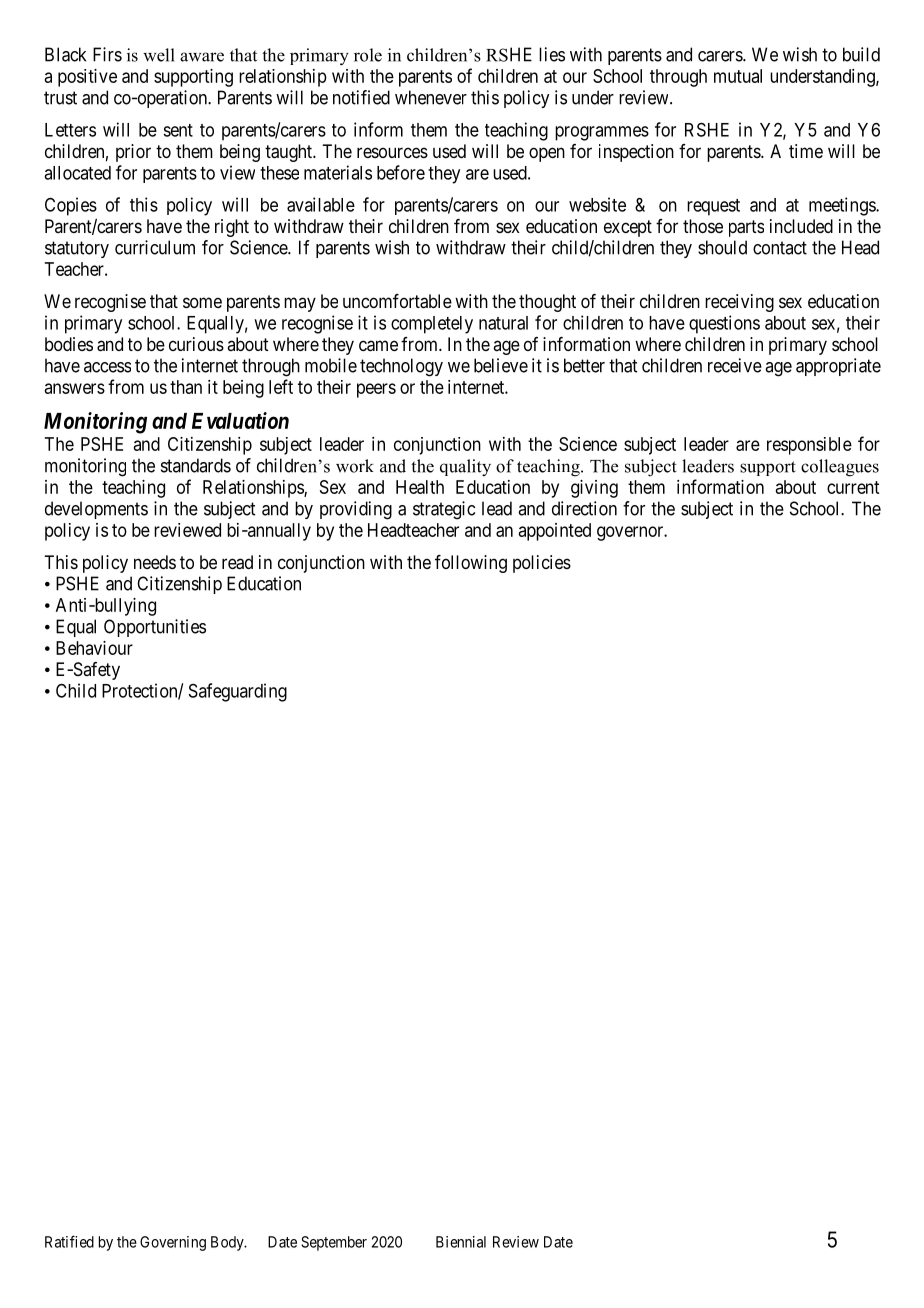 The height and width of the screenshot is (1308, 924). What do you see at coordinates (431, 97) in the screenshot?
I see `whenever` at bounding box center [431, 97].
